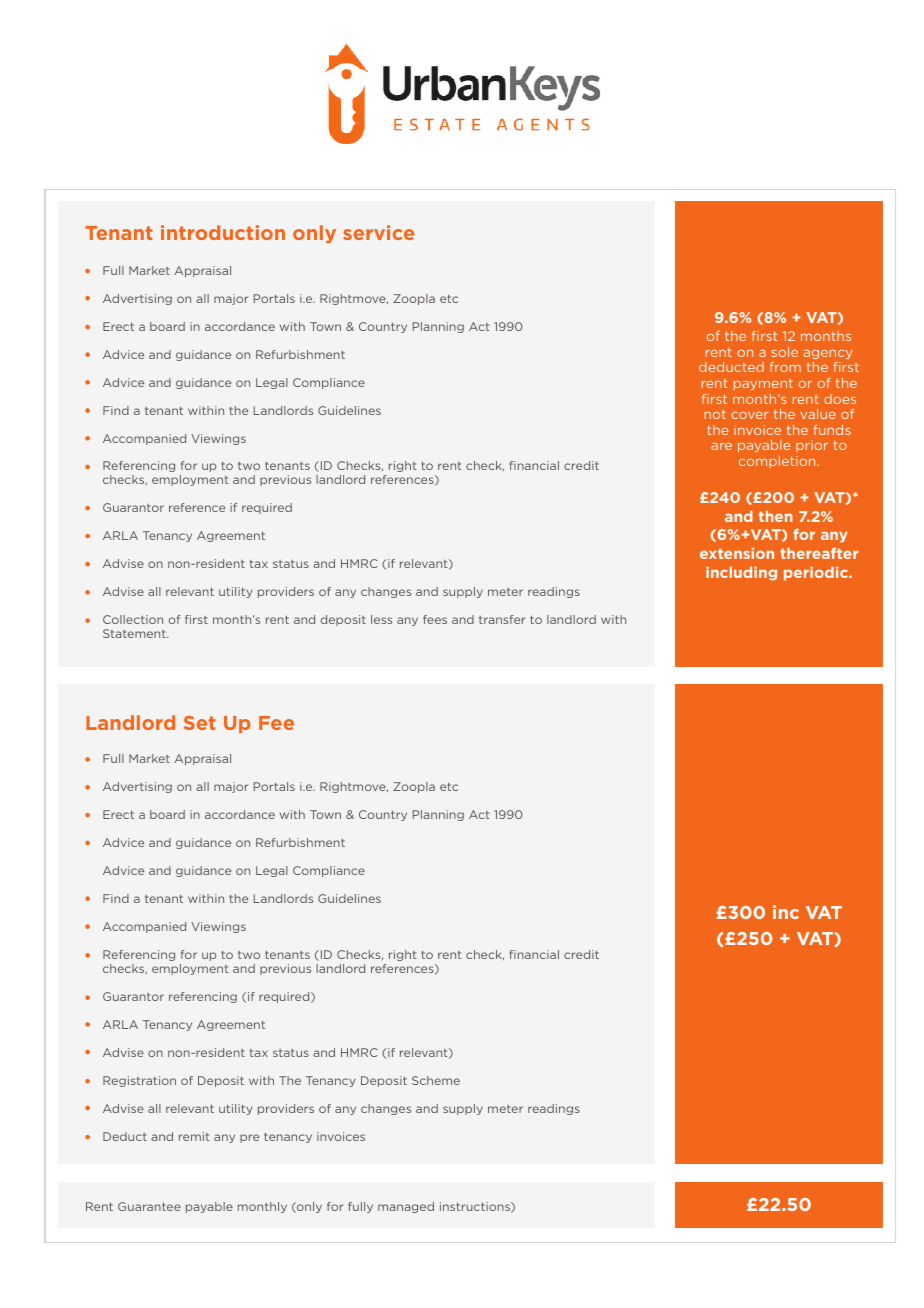 The width and height of the document is (924, 1308). I want to click on including, so click(741, 574).
